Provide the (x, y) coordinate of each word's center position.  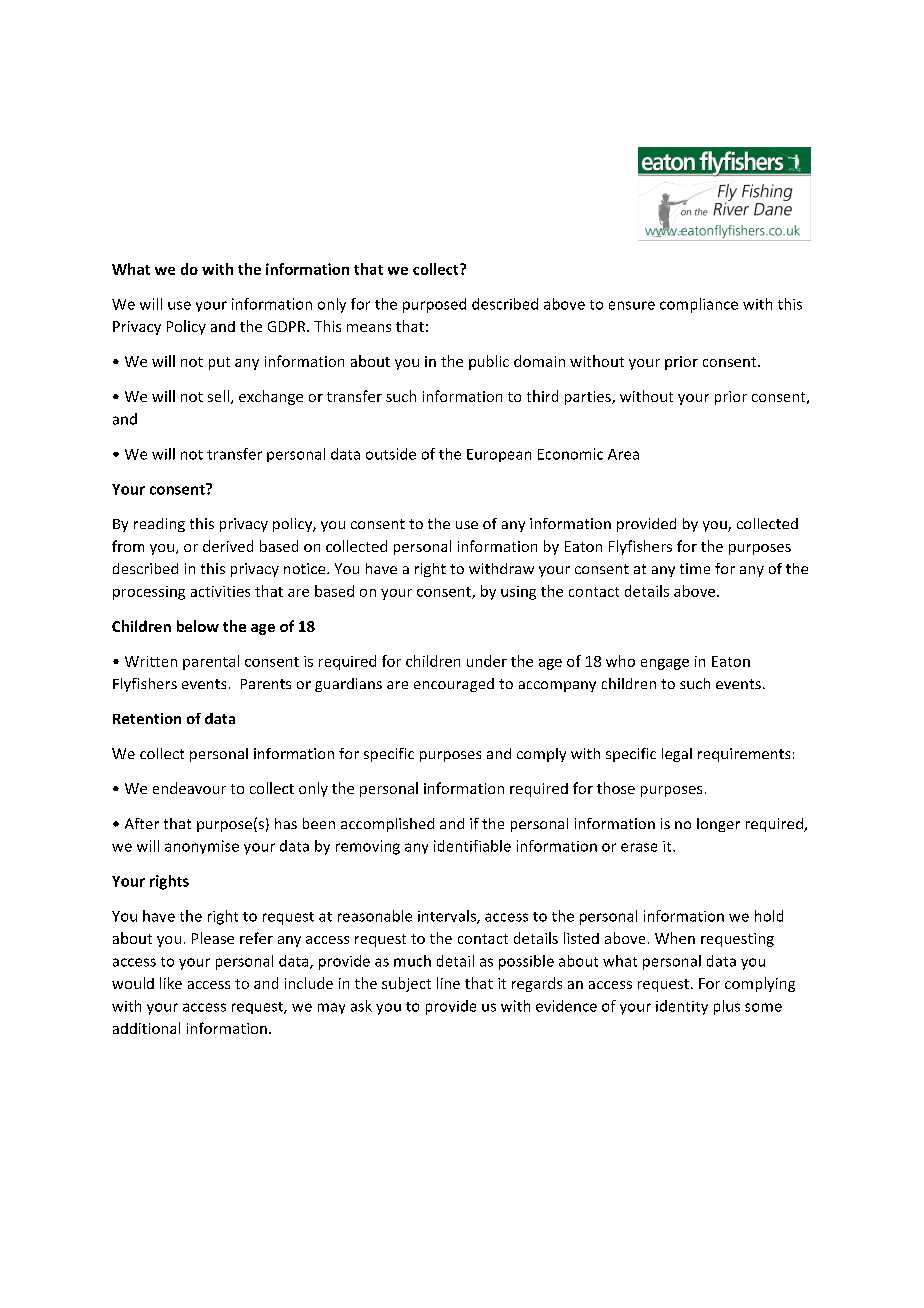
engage (665, 664)
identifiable (472, 846)
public (489, 362)
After (142, 823)
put (219, 363)
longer (718, 825)
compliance (699, 305)
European (499, 455)
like (171, 983)
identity (682, 1007)
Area (623, 454)
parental (211, 662)
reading (159, 525)
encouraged (454, 685)
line (448, 983)
